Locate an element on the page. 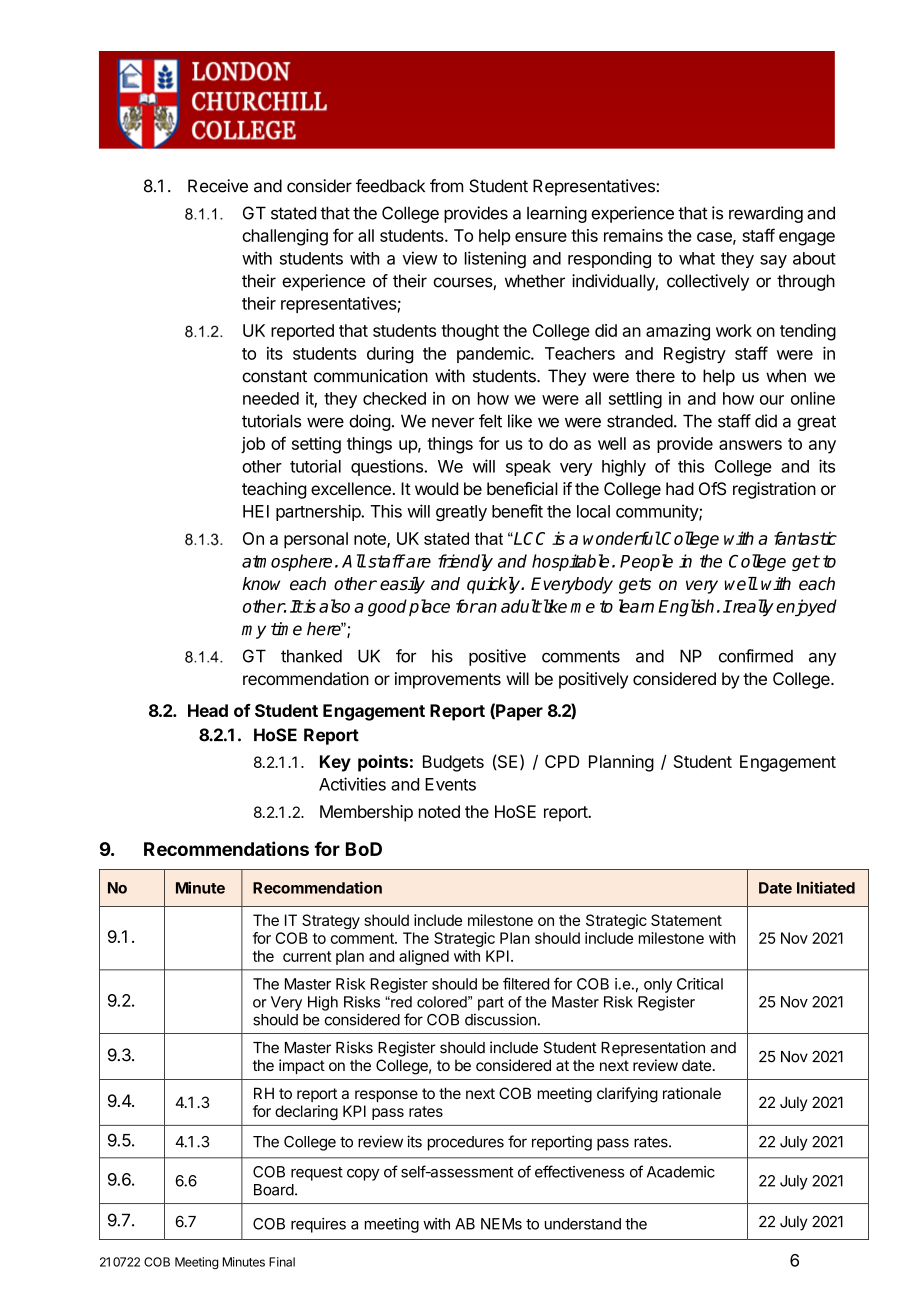  confirmed is located at coordinates (756, 656).
